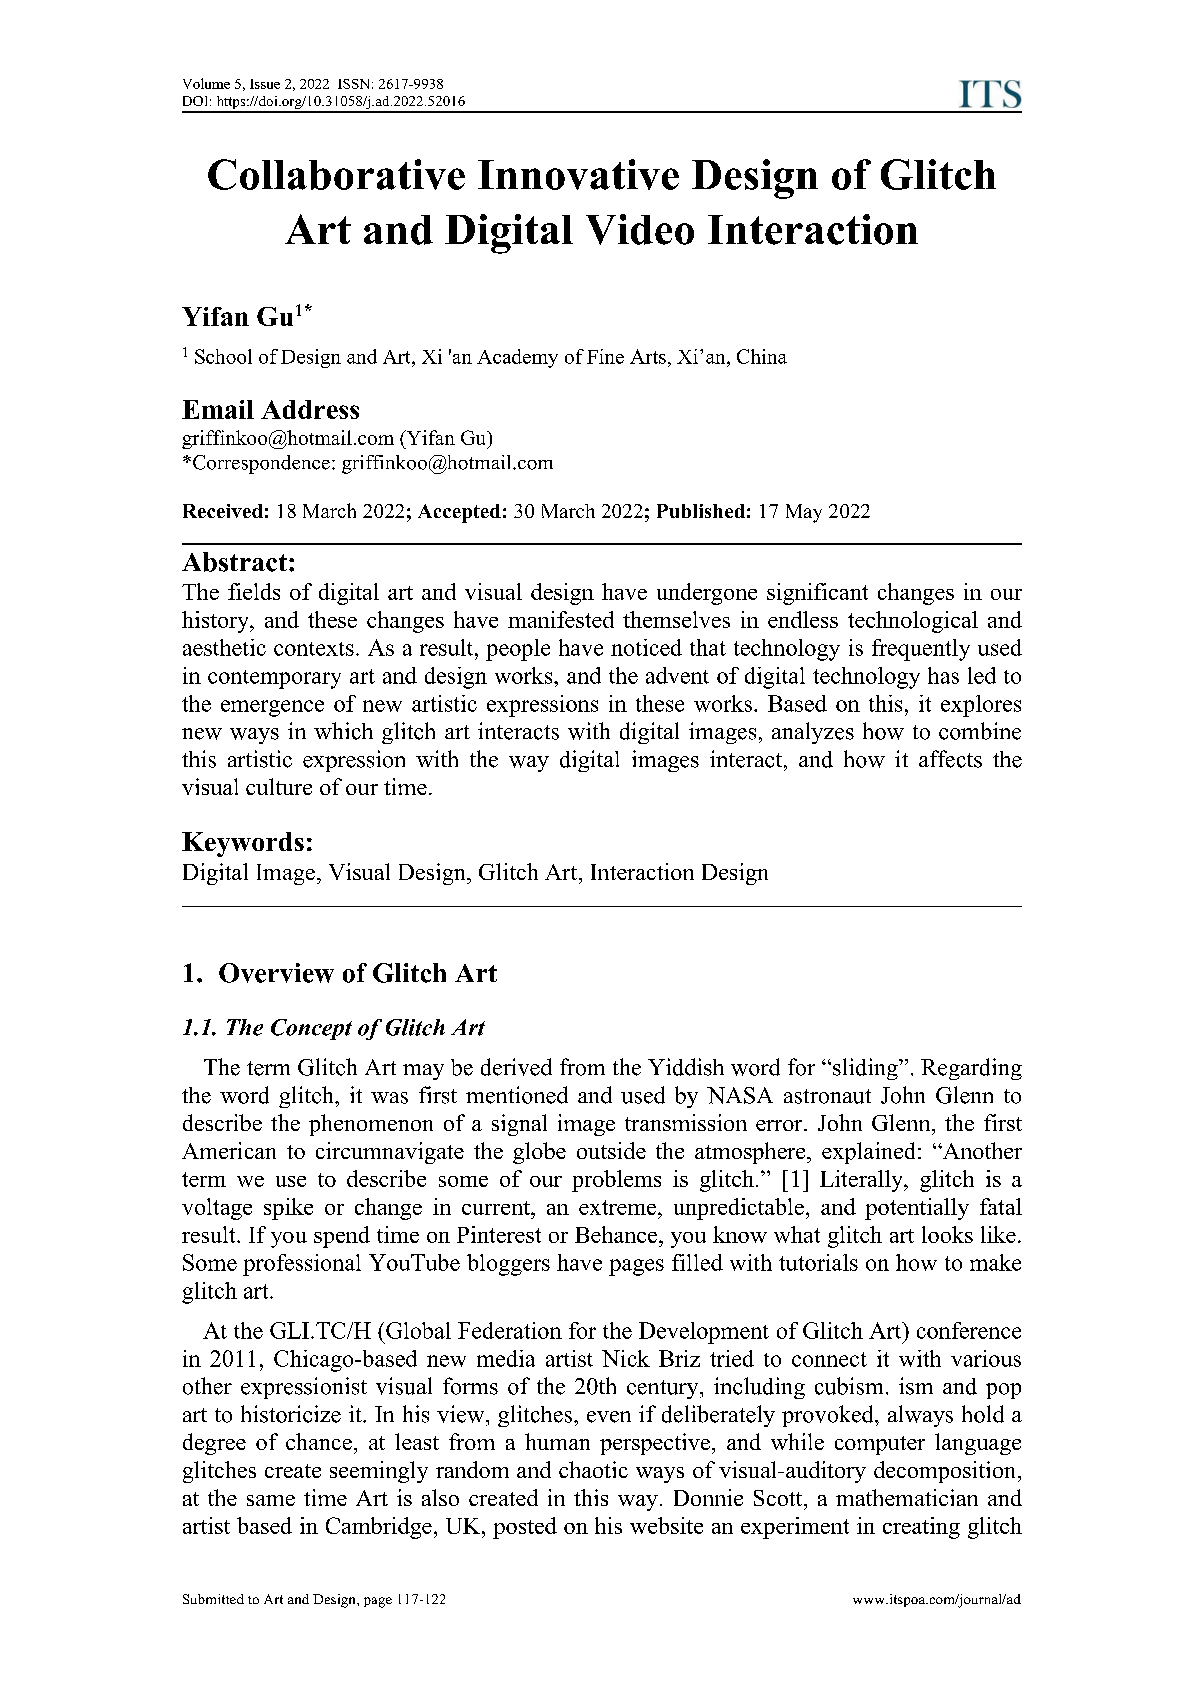 This image has height=1702, width=1204. Describe the element at coordinates (288, 1209) in the image. I see `spike` at that location.
